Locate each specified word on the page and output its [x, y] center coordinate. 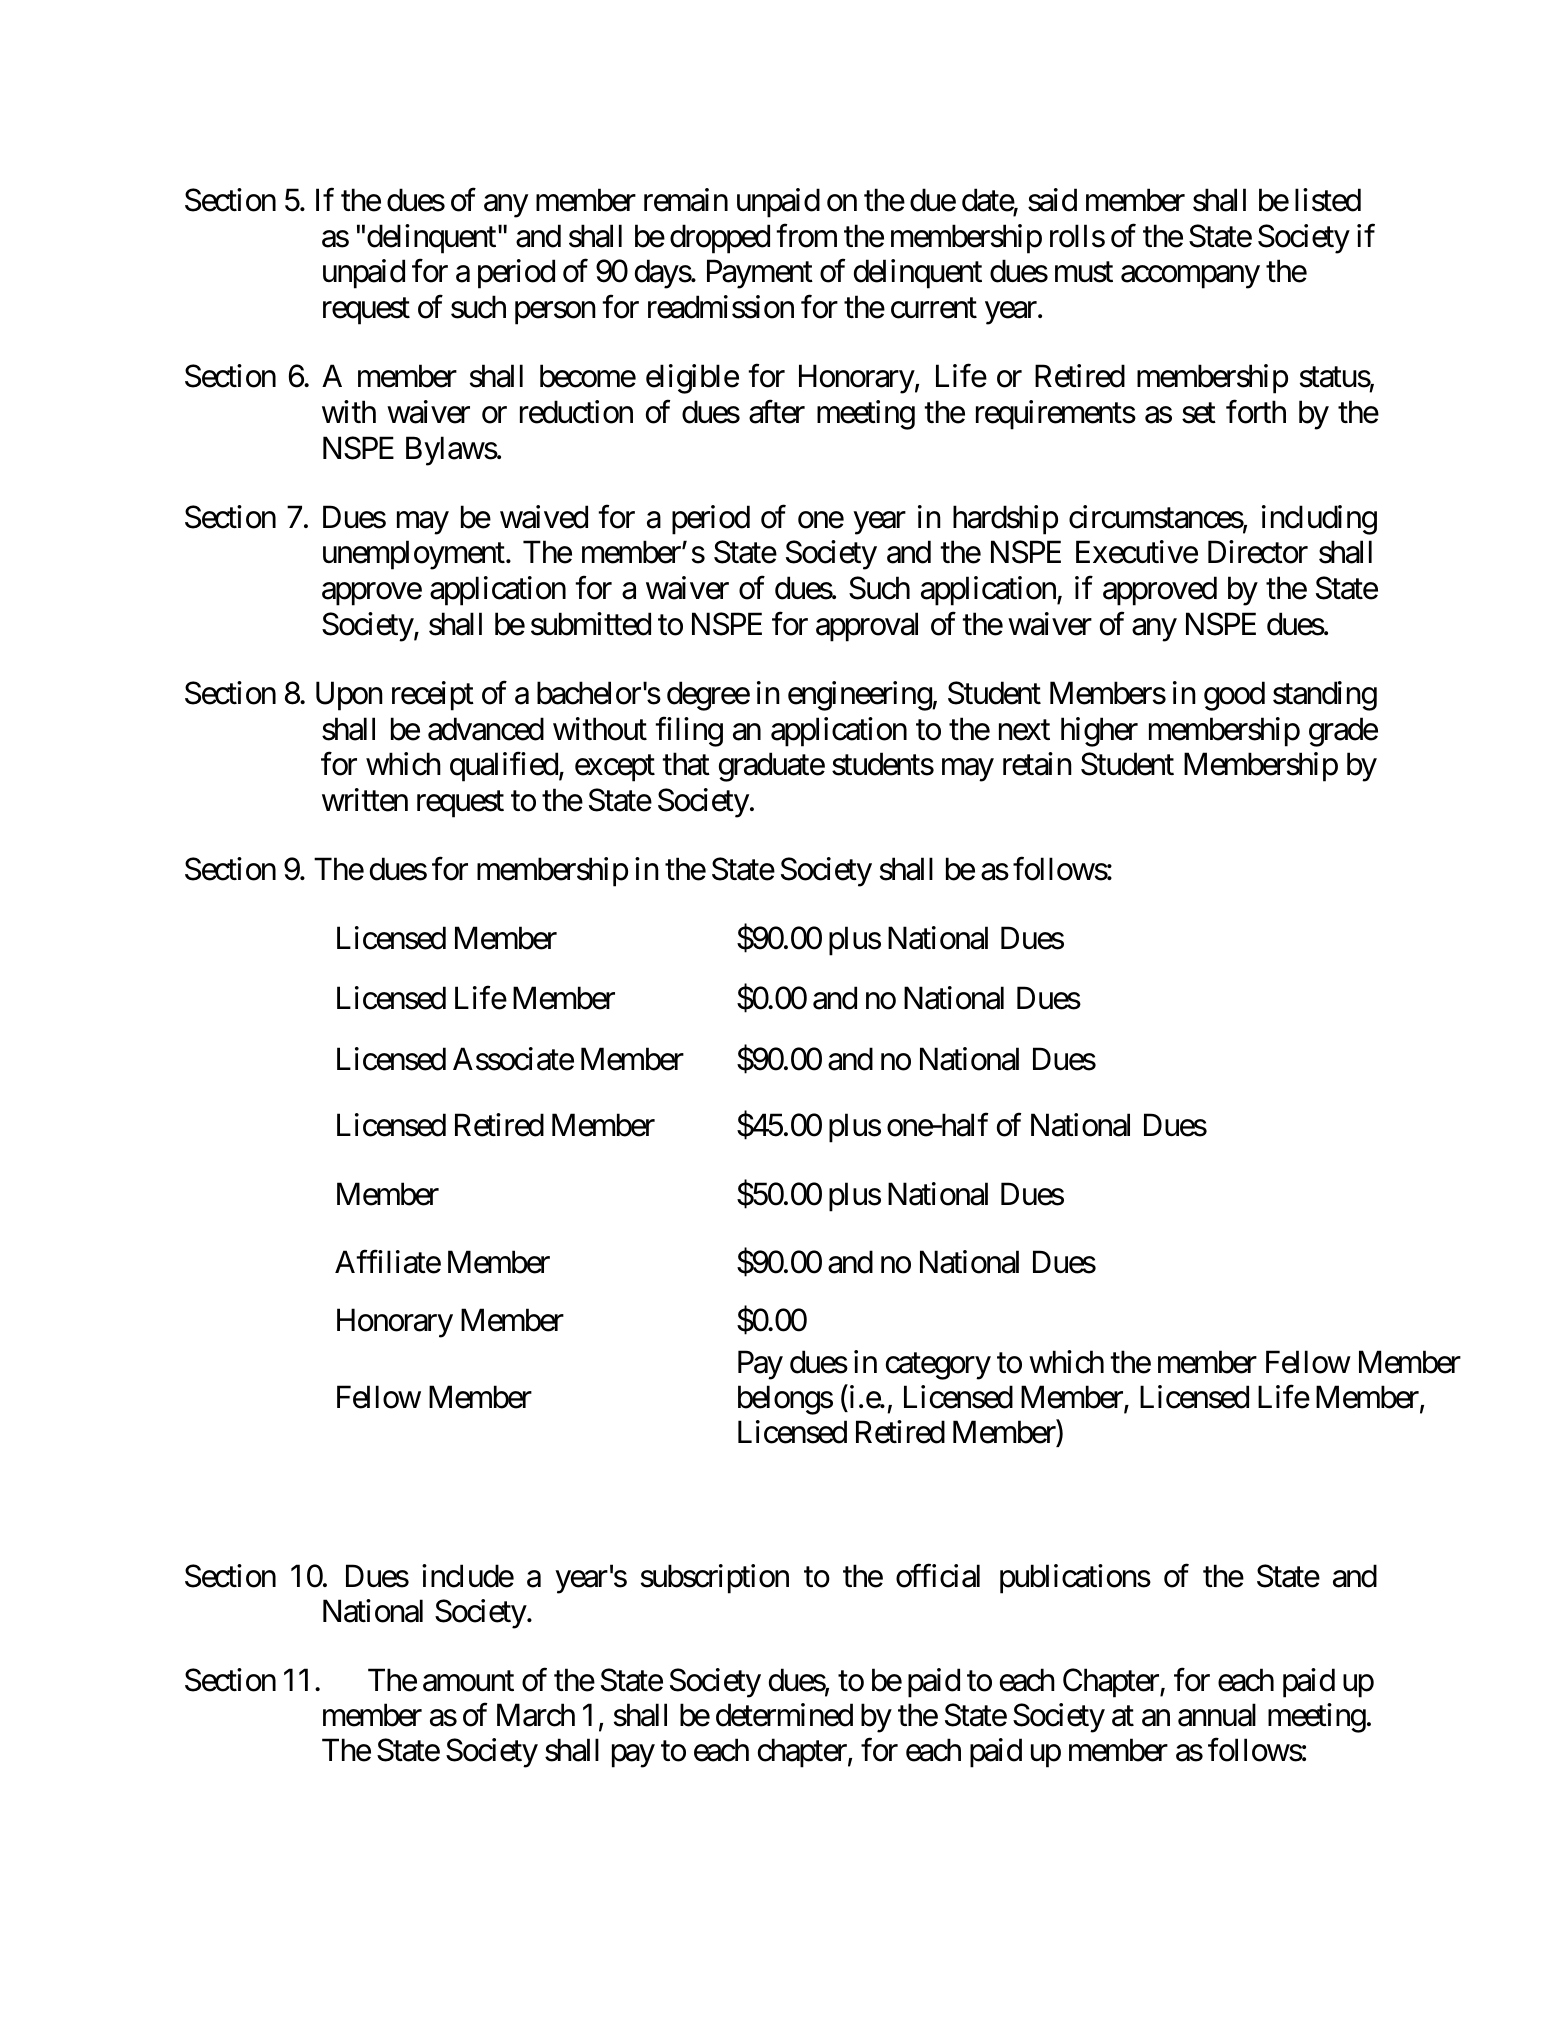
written [365, 800]
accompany [1190, 277]
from [806, 236]
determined [784, 1715]
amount [468, 1681]
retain [1037, 764]
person [555, 313]
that [686, 764]
